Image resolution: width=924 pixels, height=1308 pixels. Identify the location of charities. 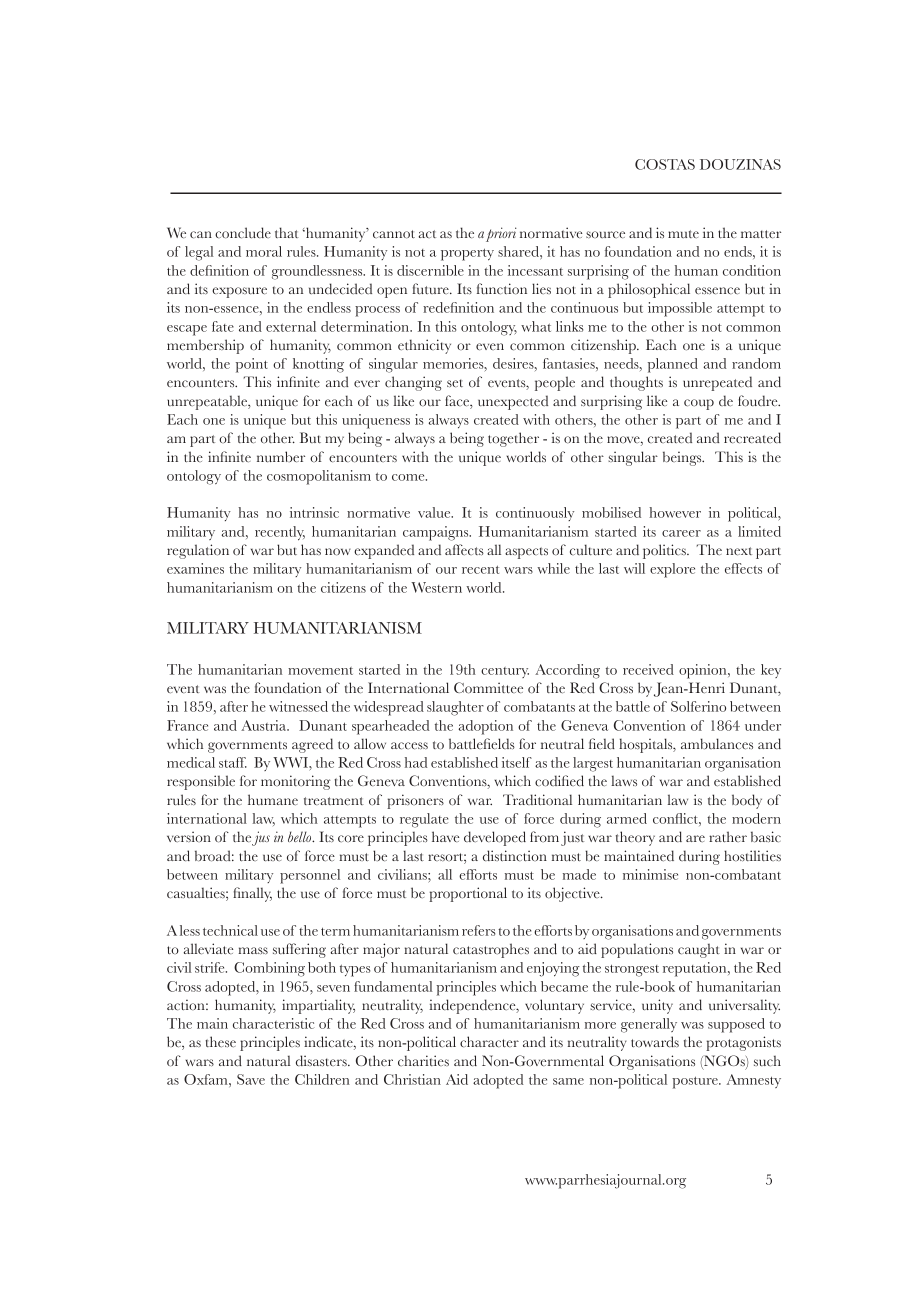
(423, 1060).
